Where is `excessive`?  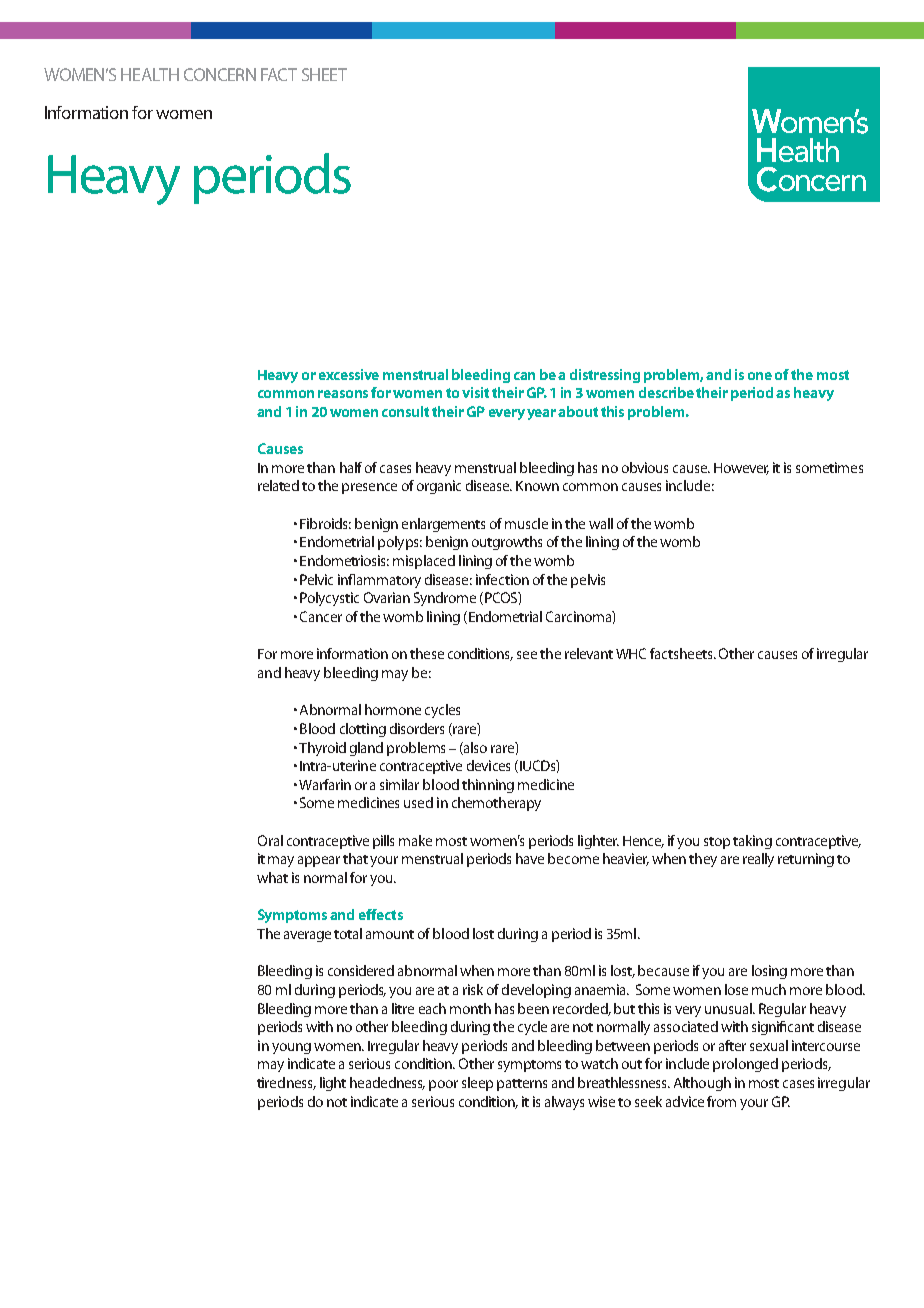
excessive is located at coordinates (349, 374).
